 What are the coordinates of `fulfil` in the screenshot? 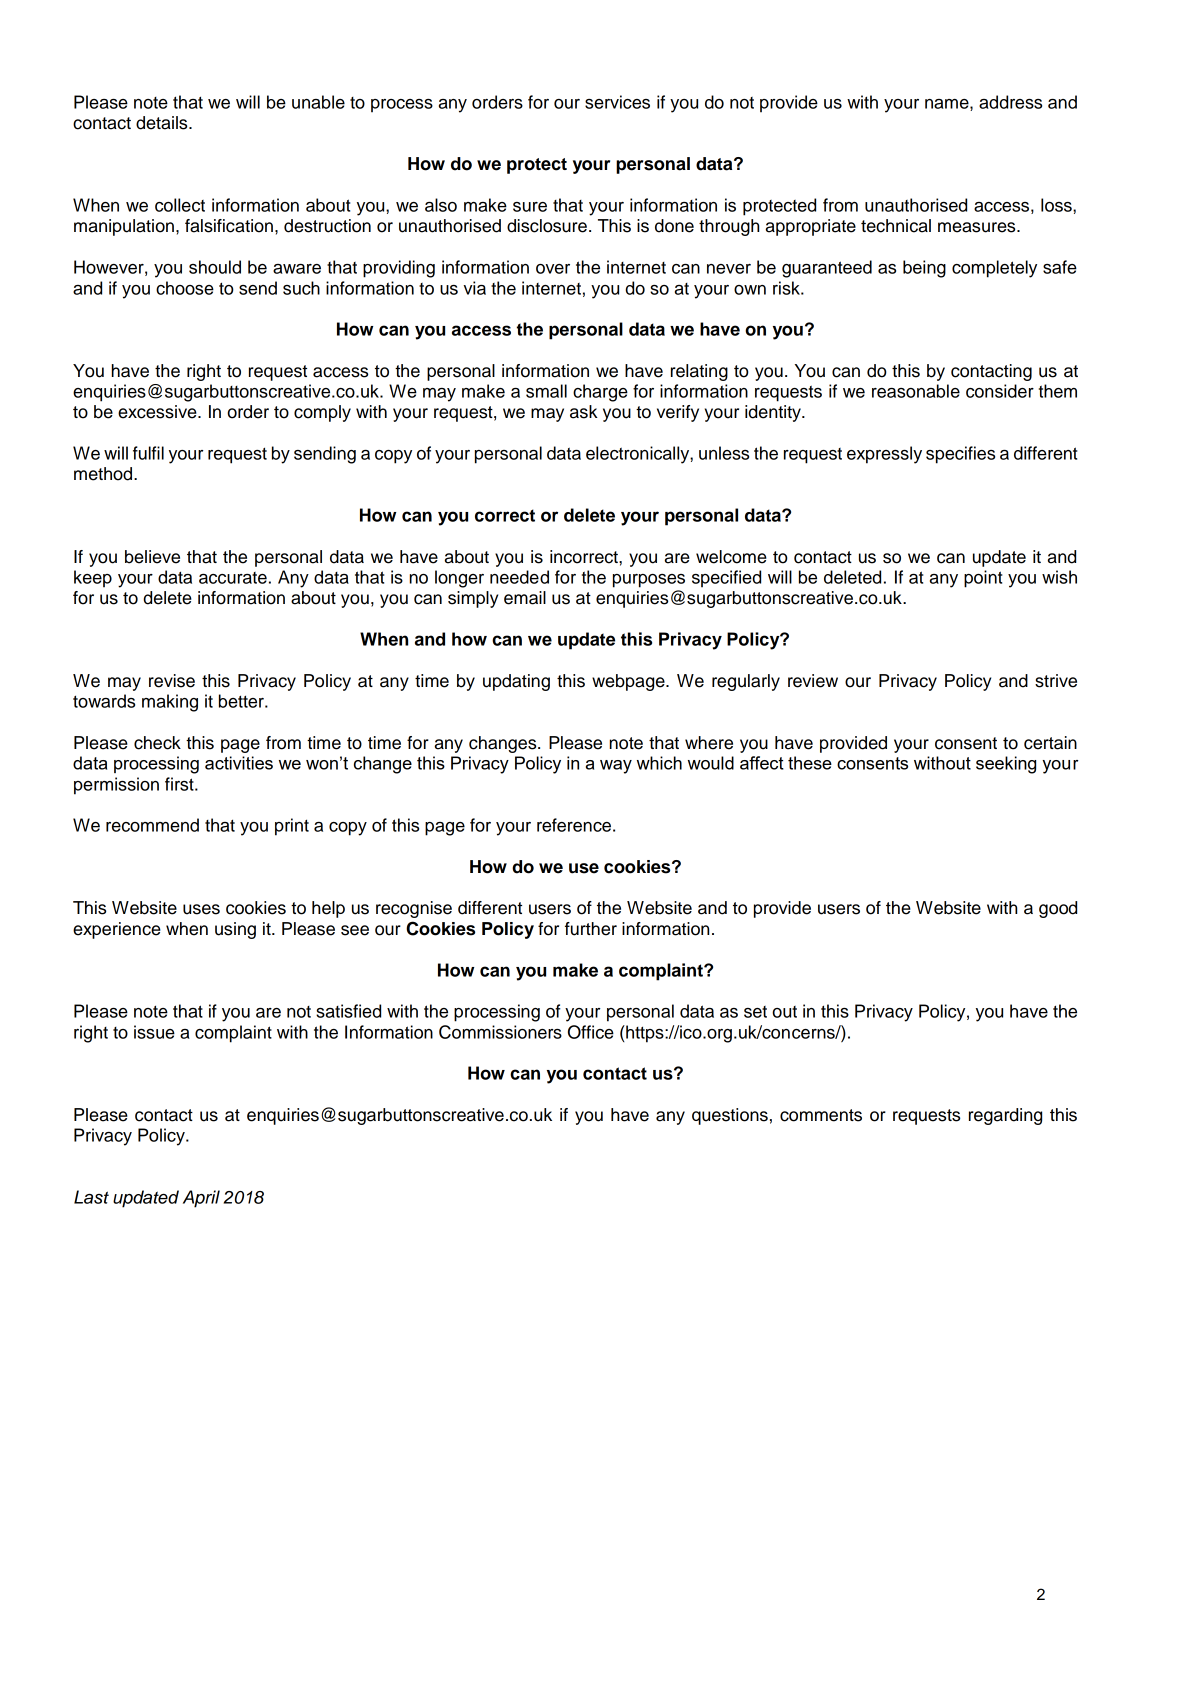 It's located at (148, 453).
